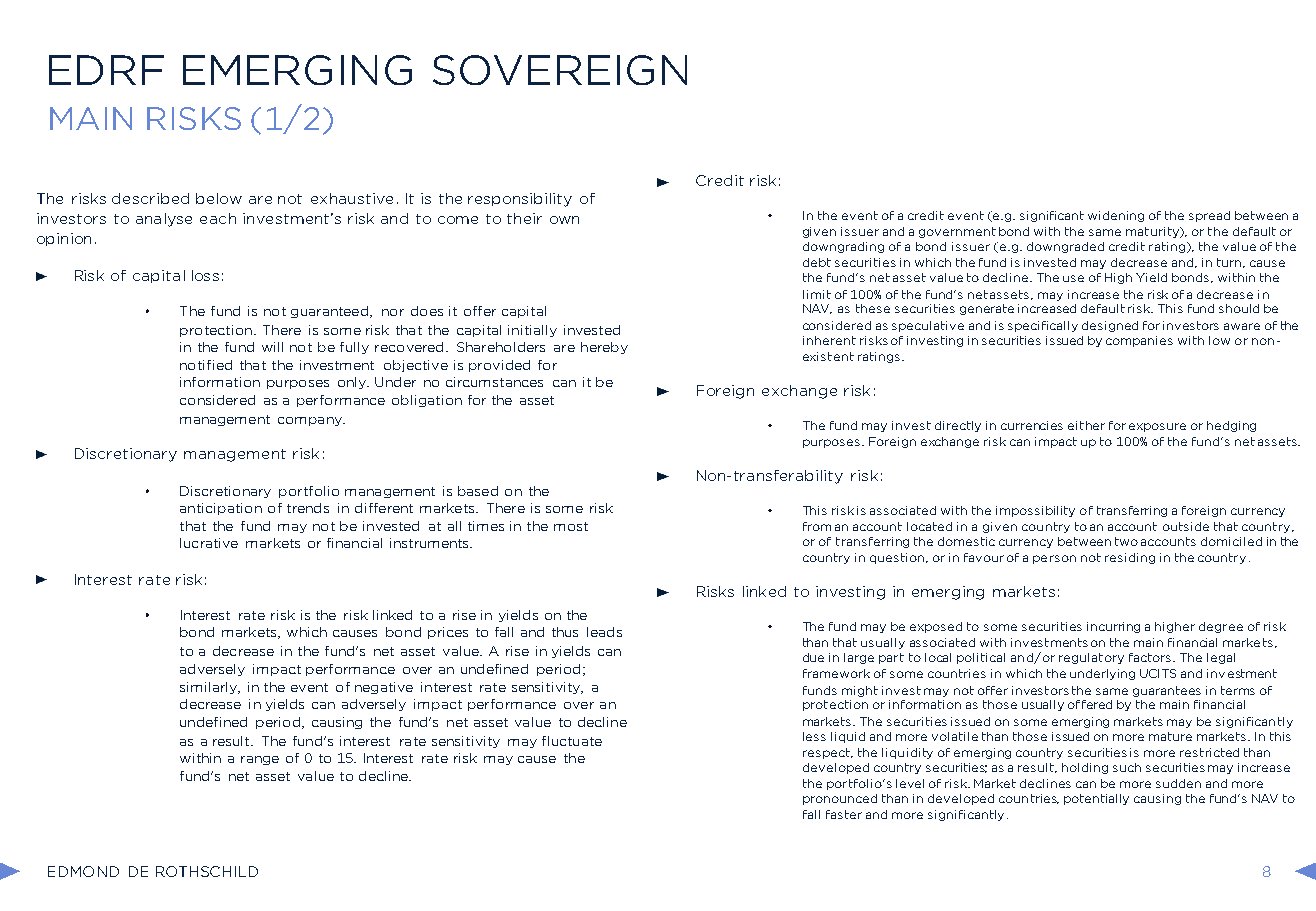  Describe the element at coordinates (478, 491) in the screenshot. I see `based` at that location.
